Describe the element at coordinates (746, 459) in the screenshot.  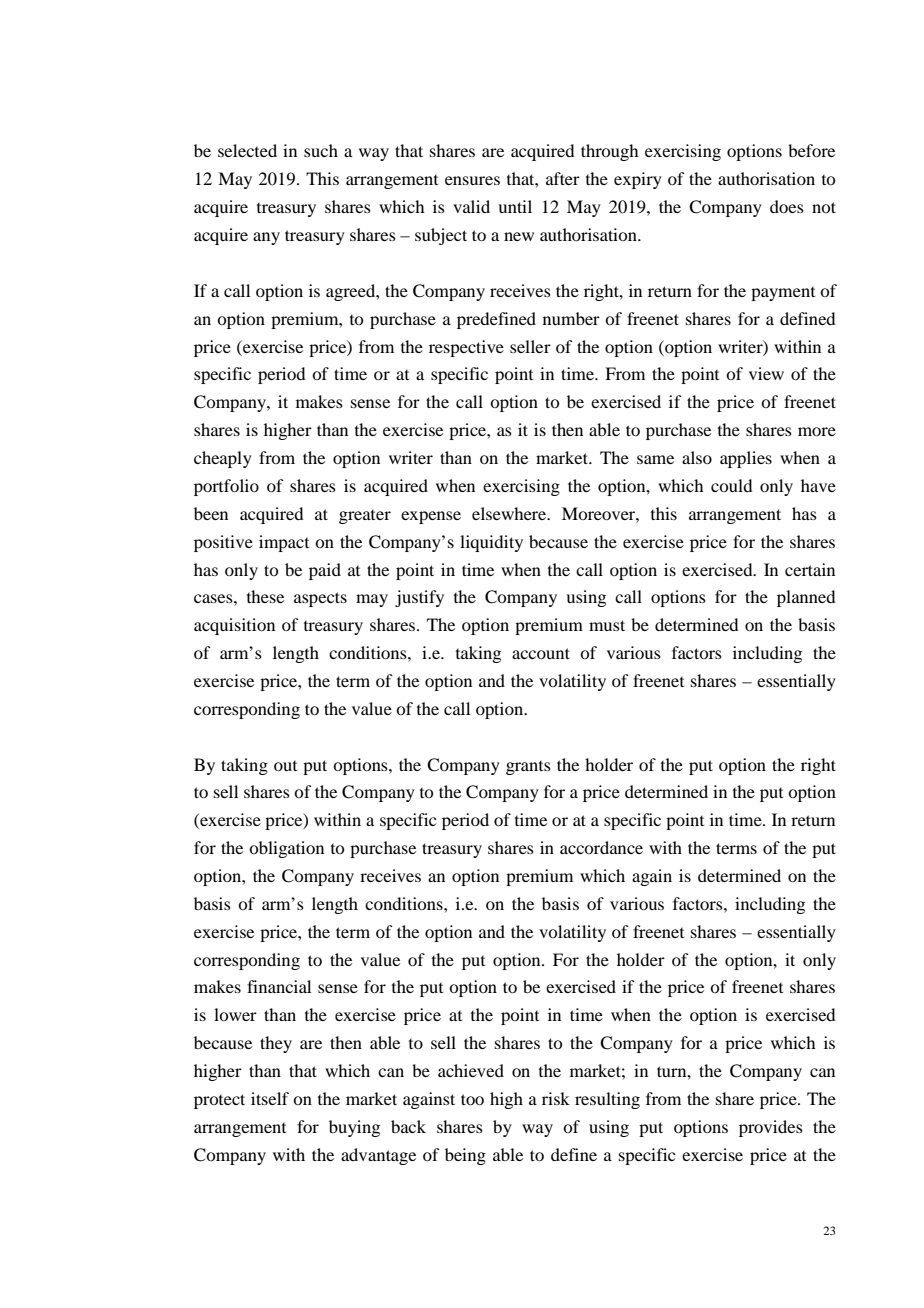
I see `applies` at that location.
